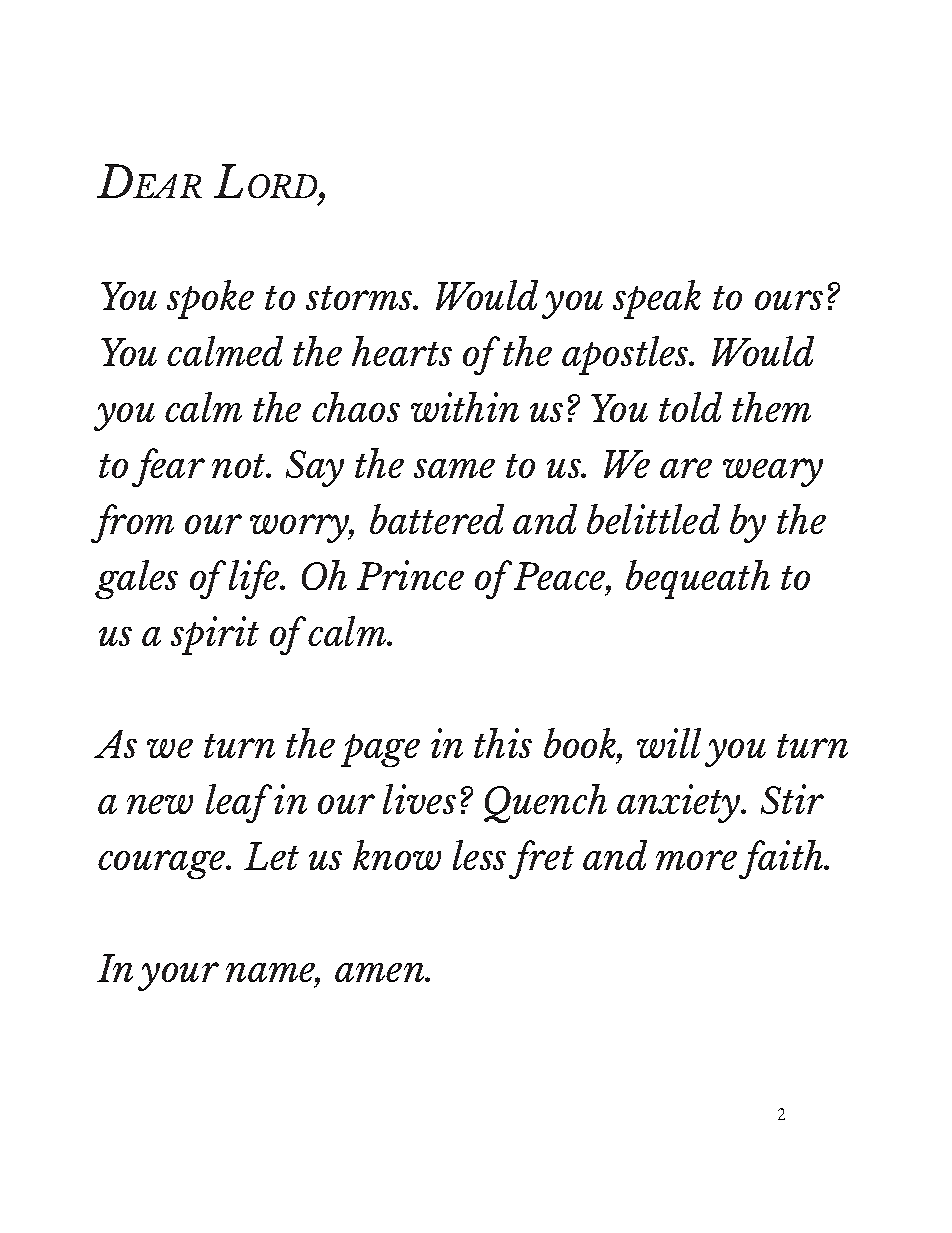 The height and width of the screenshot is (1233, 952). Describe the element at coordinates (657, 299) in the screenshot. I see `speak` at that location.
